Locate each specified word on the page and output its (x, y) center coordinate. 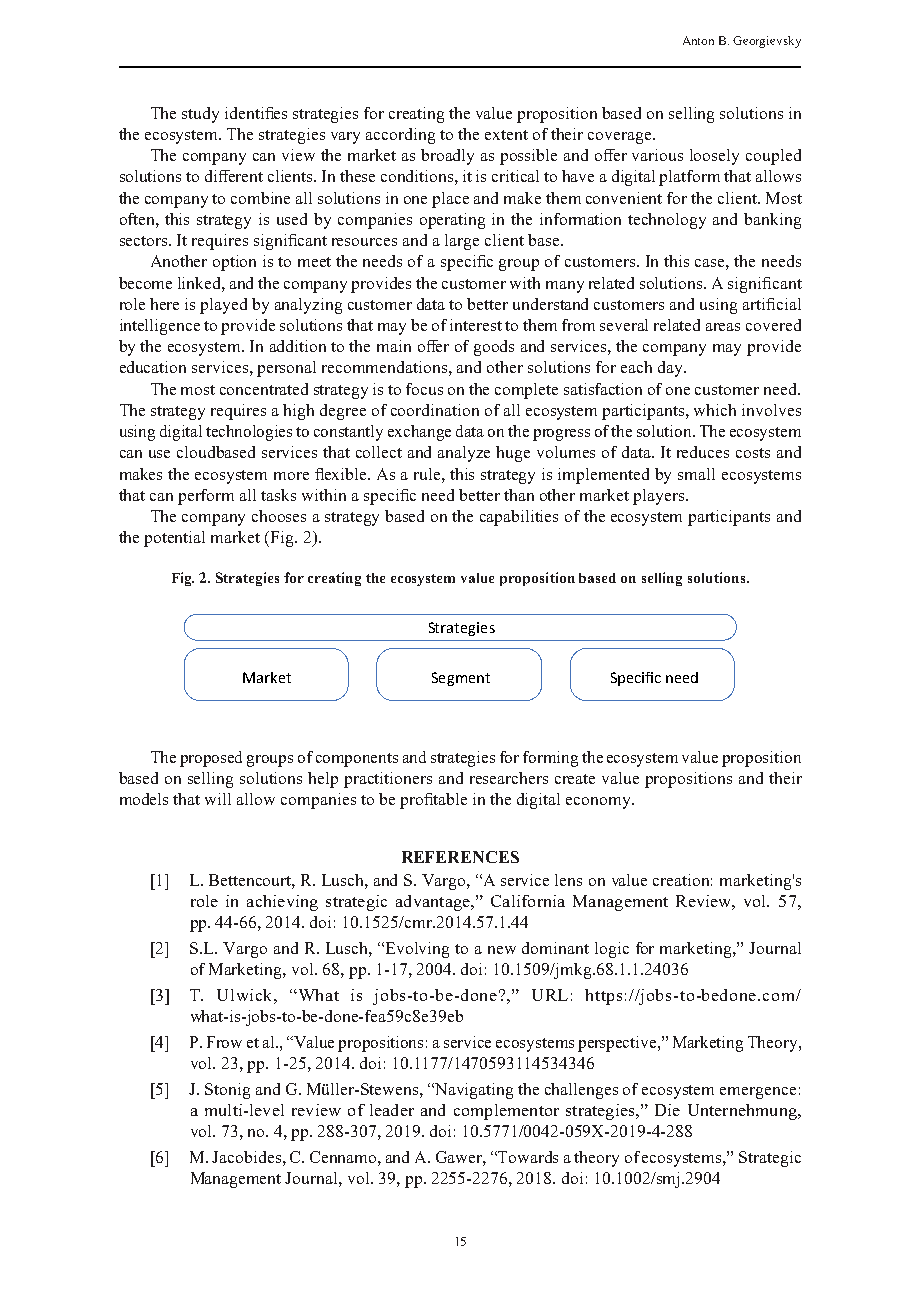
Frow (224, 1042)
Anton (698, 40)
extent (506, 135)
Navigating (473, 1091)
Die (667, 1110)
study (200, 115)
